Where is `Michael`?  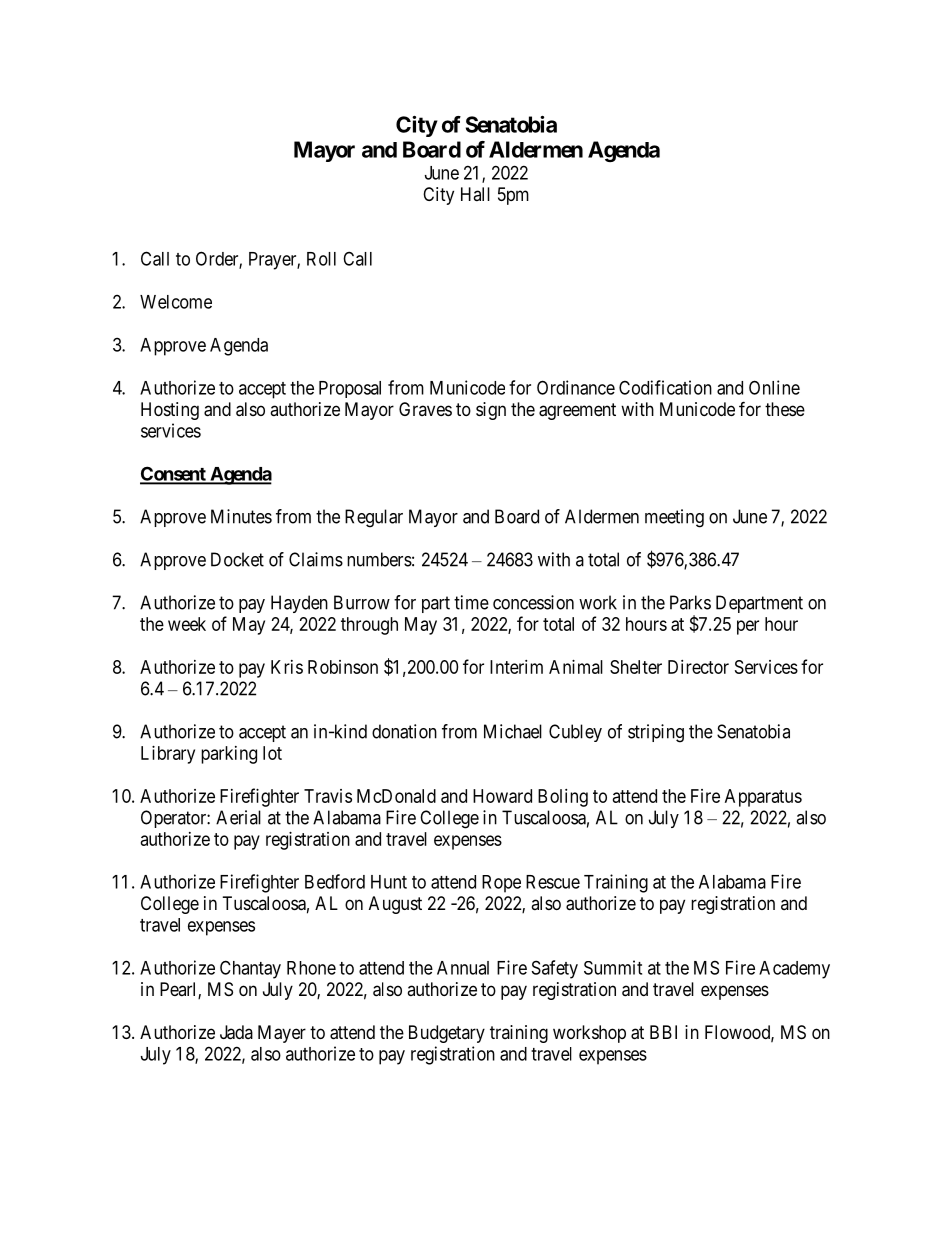
Michael is located at coordinates (513, 731).
